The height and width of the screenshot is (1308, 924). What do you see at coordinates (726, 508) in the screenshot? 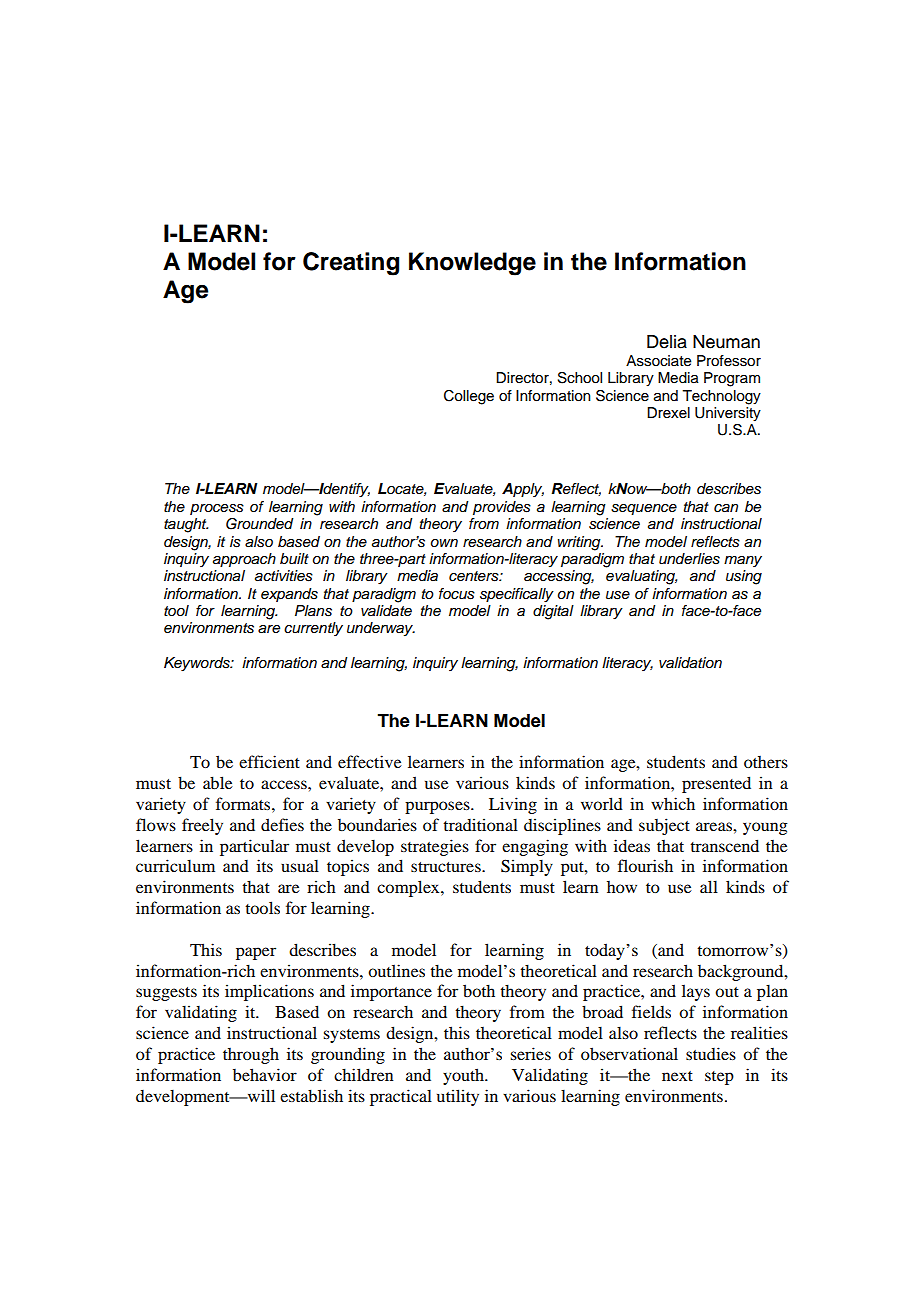
I see `can` at bounding box center [726, 508].
